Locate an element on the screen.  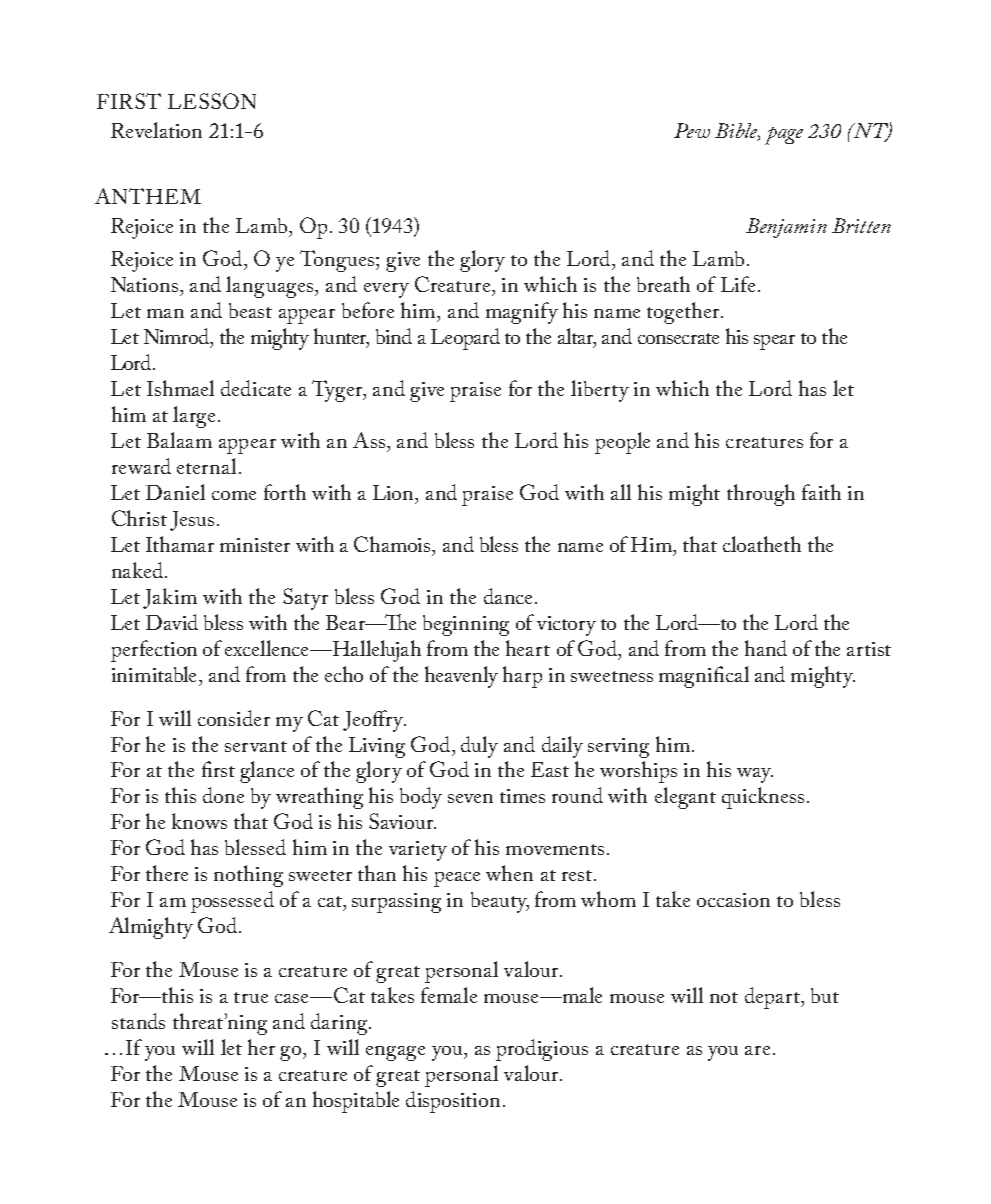
Pew is located at coordinates (692, 130).
